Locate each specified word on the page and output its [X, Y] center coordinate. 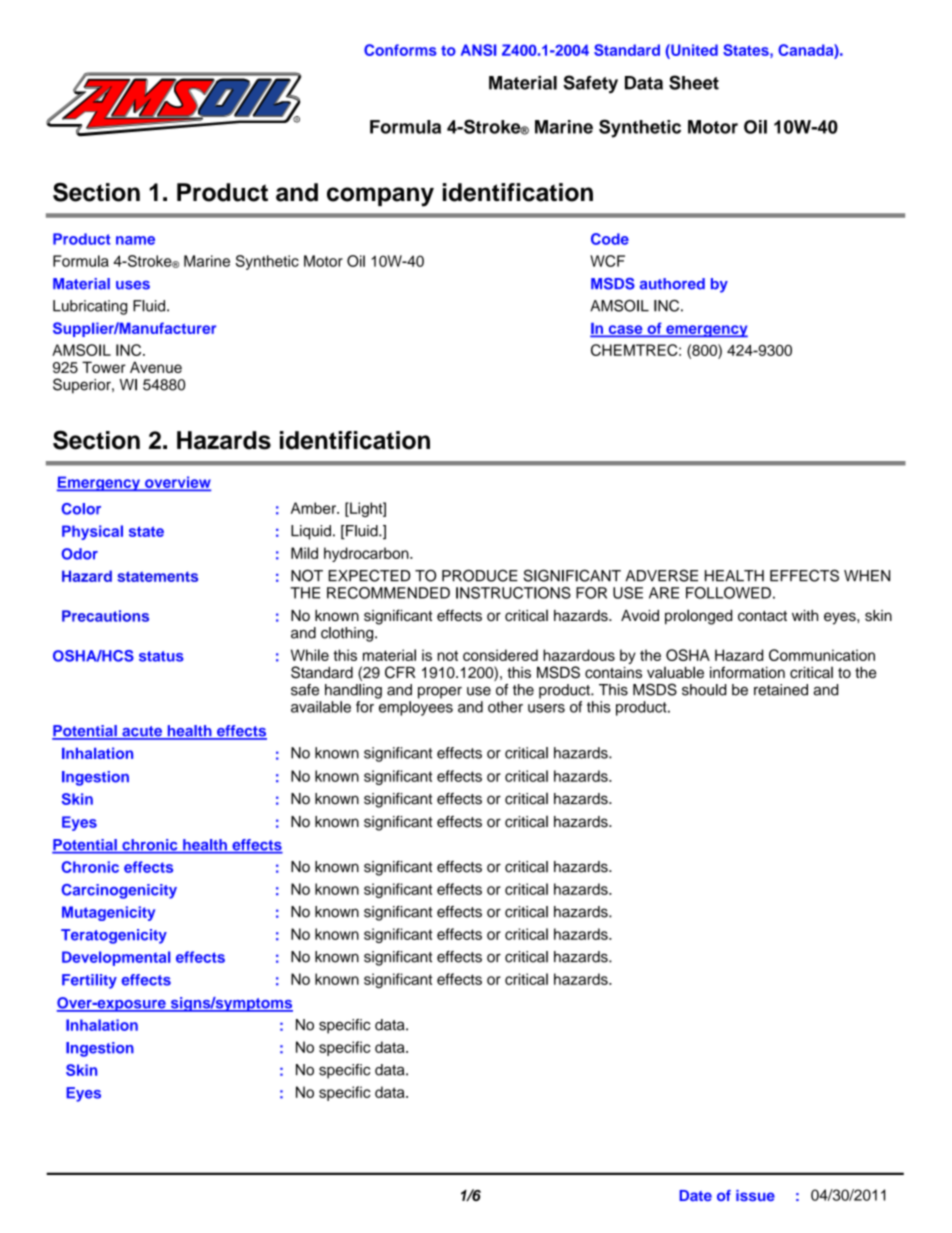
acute [142, 732]
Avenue [156, 367]
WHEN [867, 576]
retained [781, 690]
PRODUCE [480, 575]
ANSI [478, 50]
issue [755, 1195]
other [505, 707]
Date [695, 1195]
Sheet [694, 82]
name [135, 240]
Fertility [89, 981]
